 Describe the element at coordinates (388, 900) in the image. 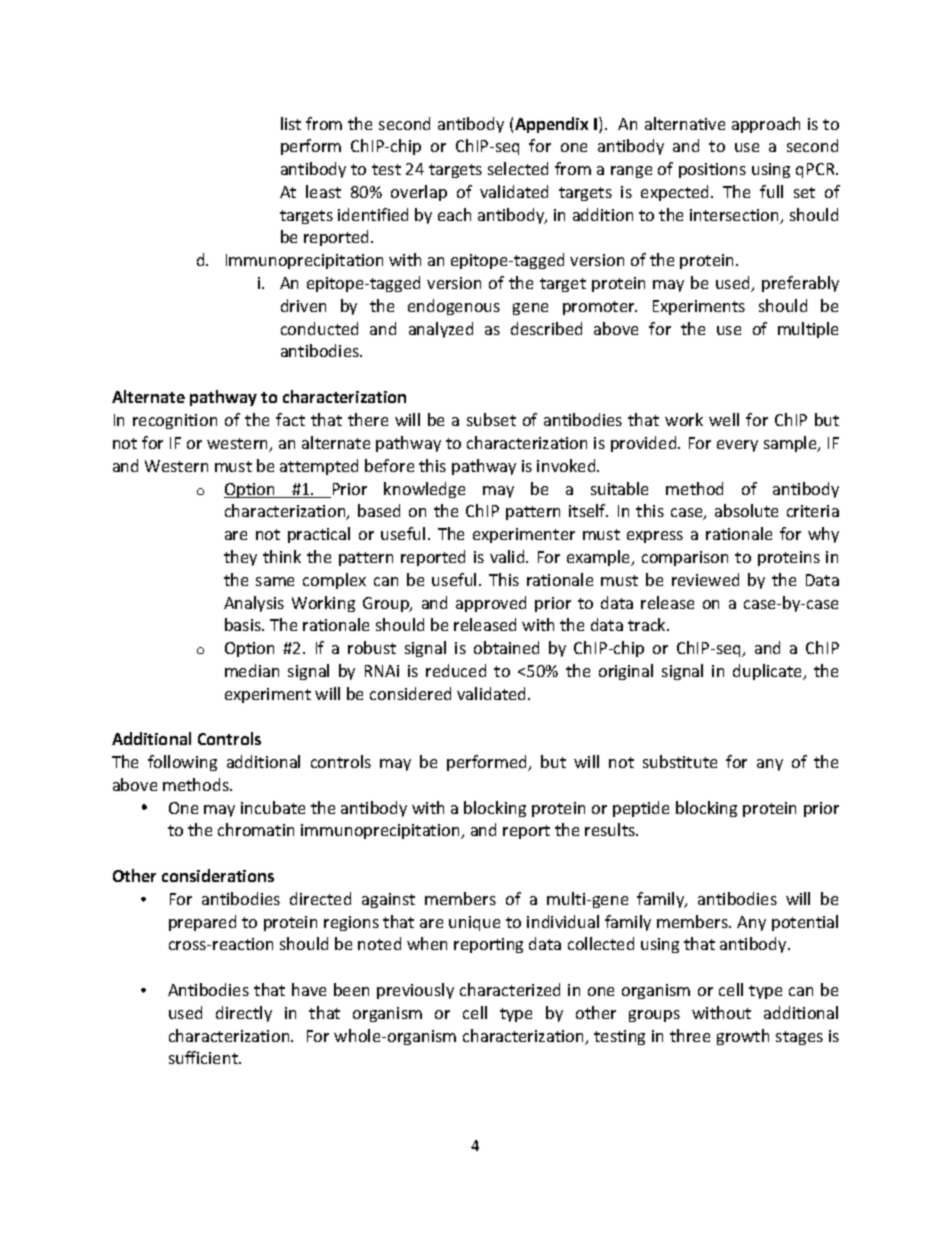

I see `against` at that location.
